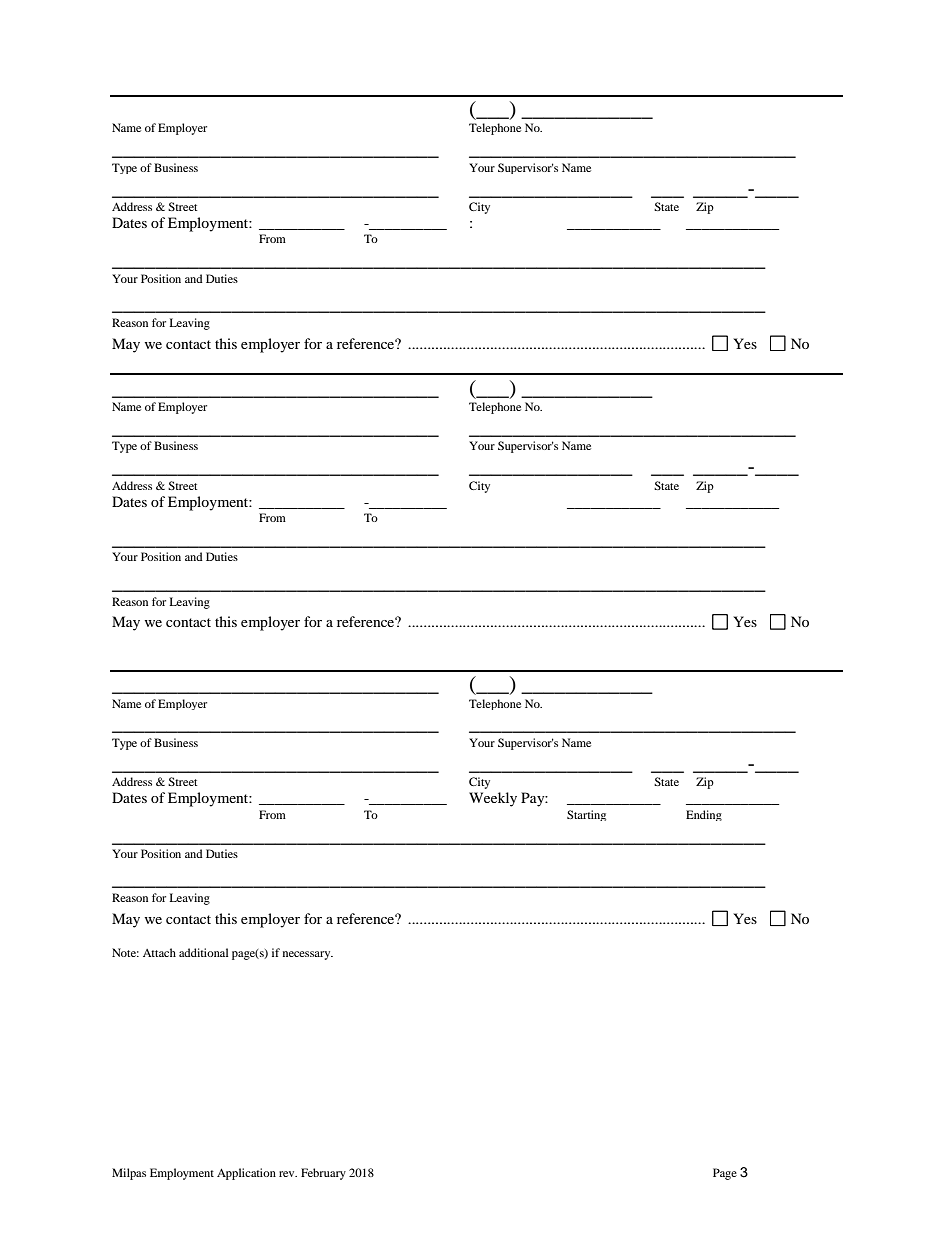 Image resolution: width=952 pixels, height=1233 pixels. I want to click on Weekly, so click(493, 799).
